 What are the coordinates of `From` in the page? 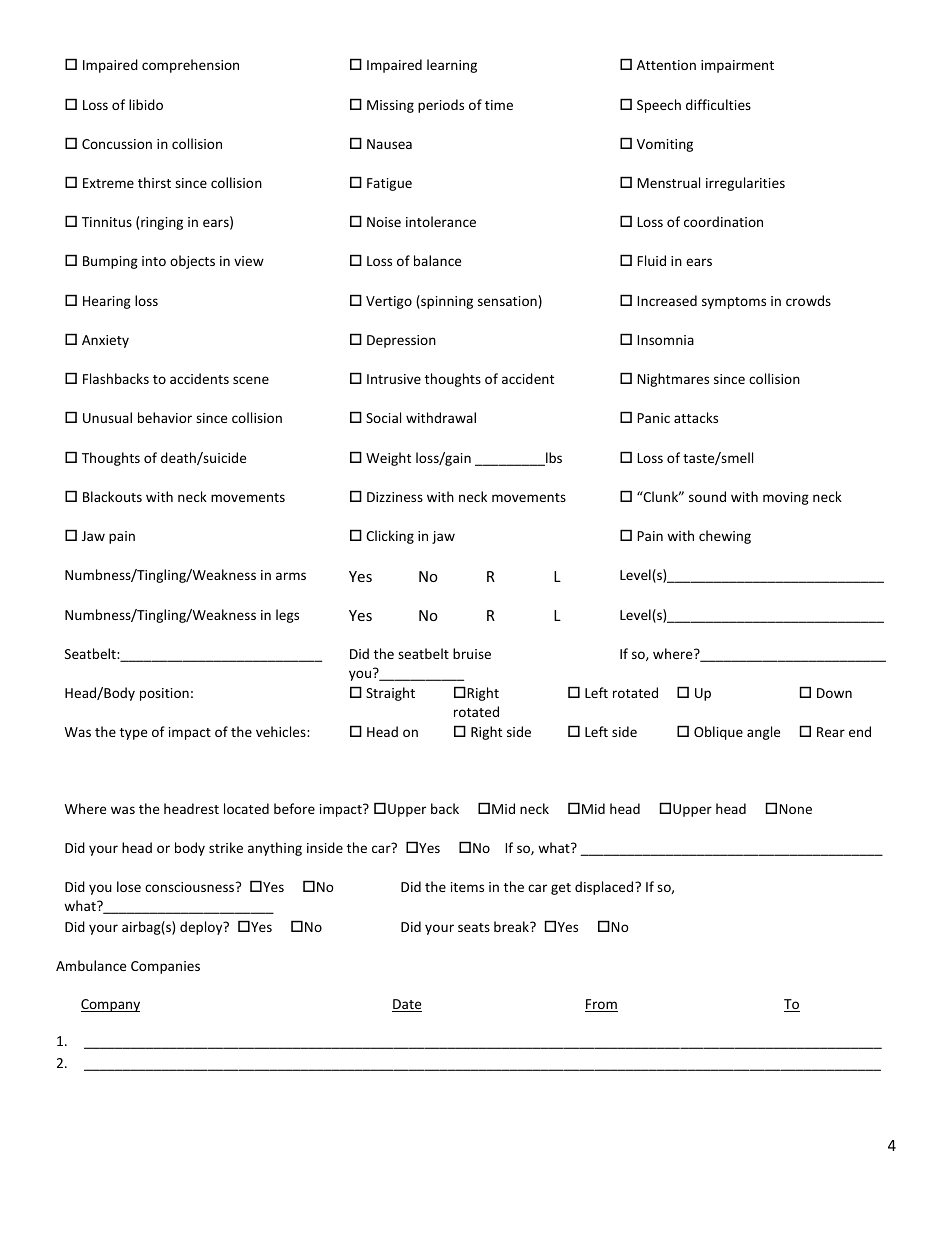 It's located at (601, 1005).
